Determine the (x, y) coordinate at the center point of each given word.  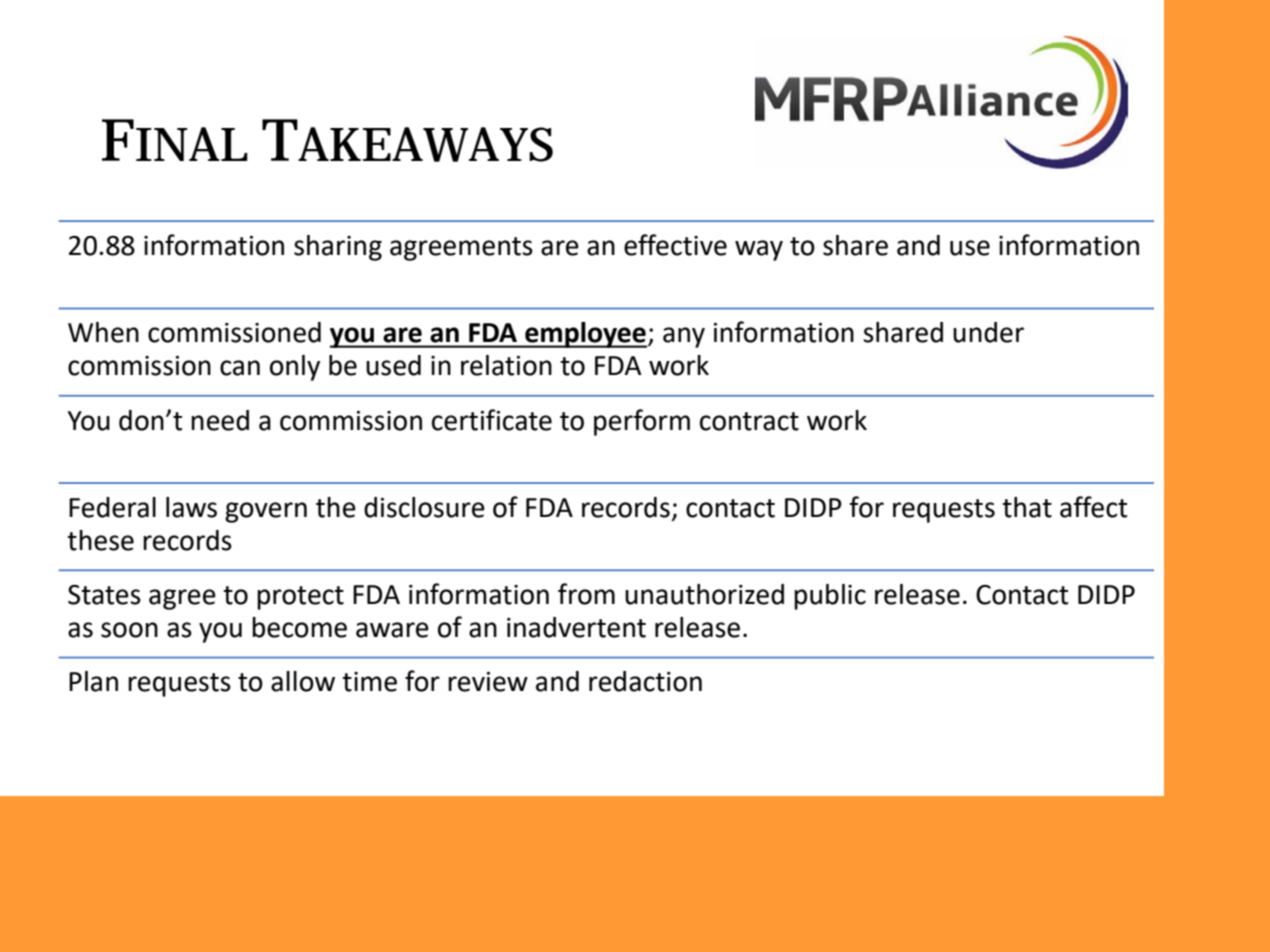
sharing (338, 248)
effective (675, 245)
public (830, 597)
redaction (645, 681)
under (988, 332)
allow (303, 681)
